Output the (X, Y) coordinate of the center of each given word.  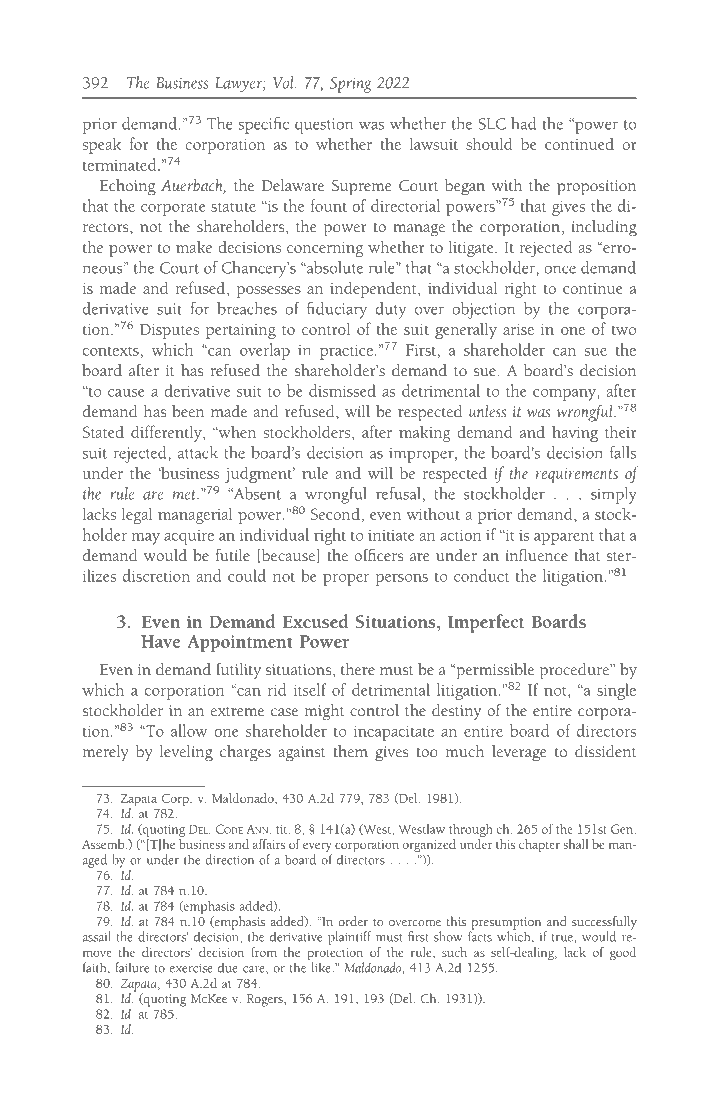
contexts (111, 351)
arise (518, 329)
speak (101, 145)
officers (378, 555)
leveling (186, 753)
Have (160, 641)
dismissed (342, 390)
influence (536, 555)
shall (576, 844)
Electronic (160, 1086)
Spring (350, 85)
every (317, 848)
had (523, 123)
